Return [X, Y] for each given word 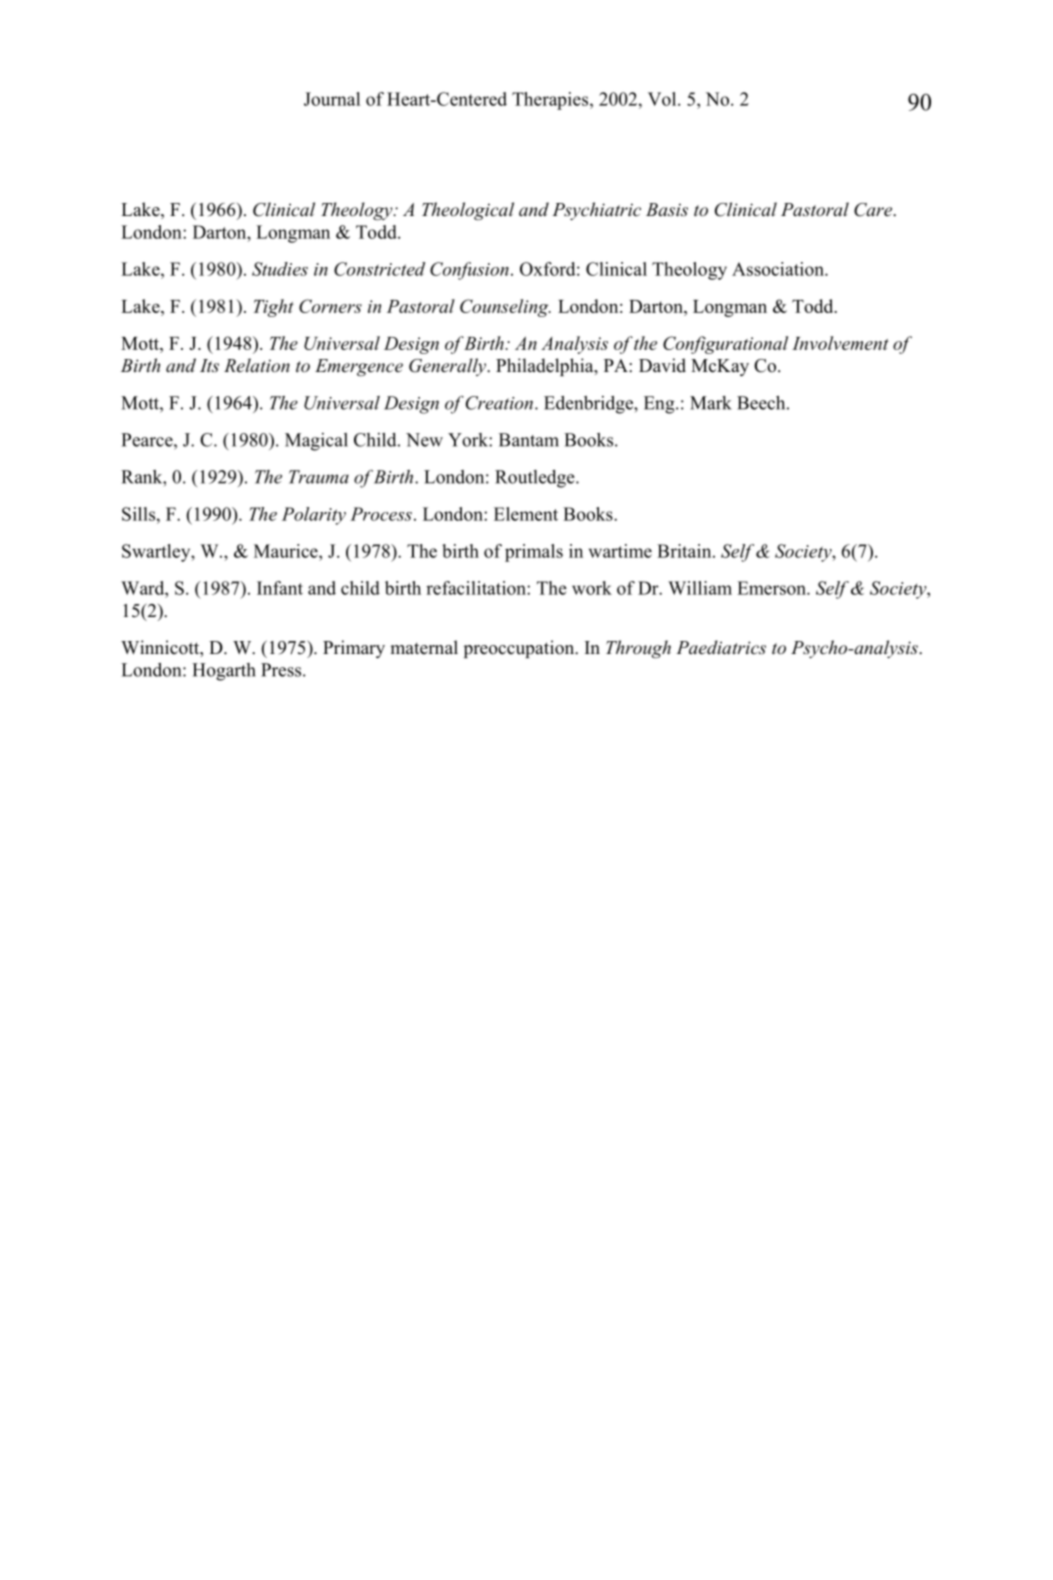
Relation [257, 365]
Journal [332, 99]
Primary [354, 649]
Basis [667, 209]
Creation [501, 403]
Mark [711, 403]
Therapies [551, 101]
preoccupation [520, 649]
